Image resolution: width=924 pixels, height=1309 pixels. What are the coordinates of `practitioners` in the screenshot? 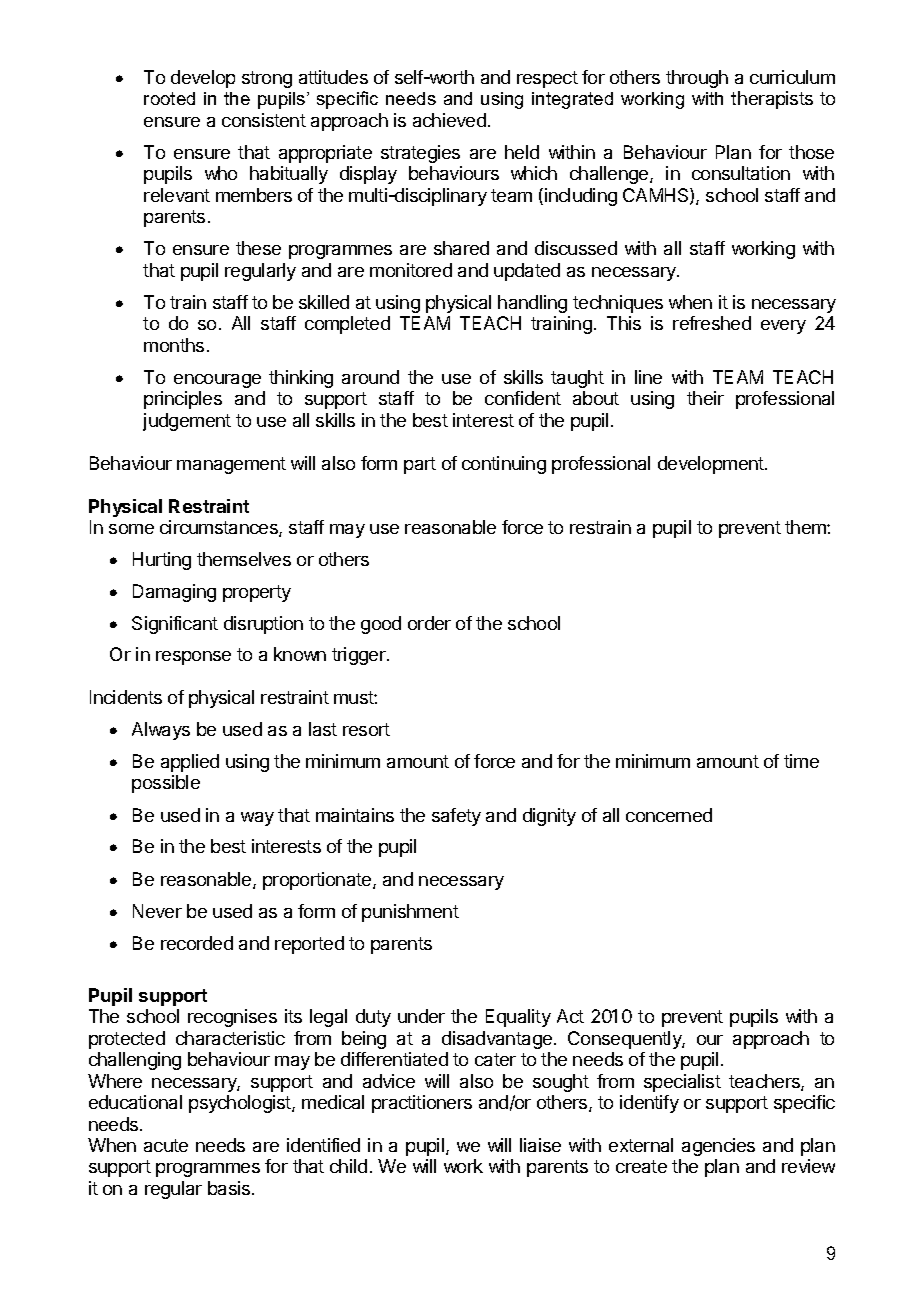 It's located at (422, 1104).
